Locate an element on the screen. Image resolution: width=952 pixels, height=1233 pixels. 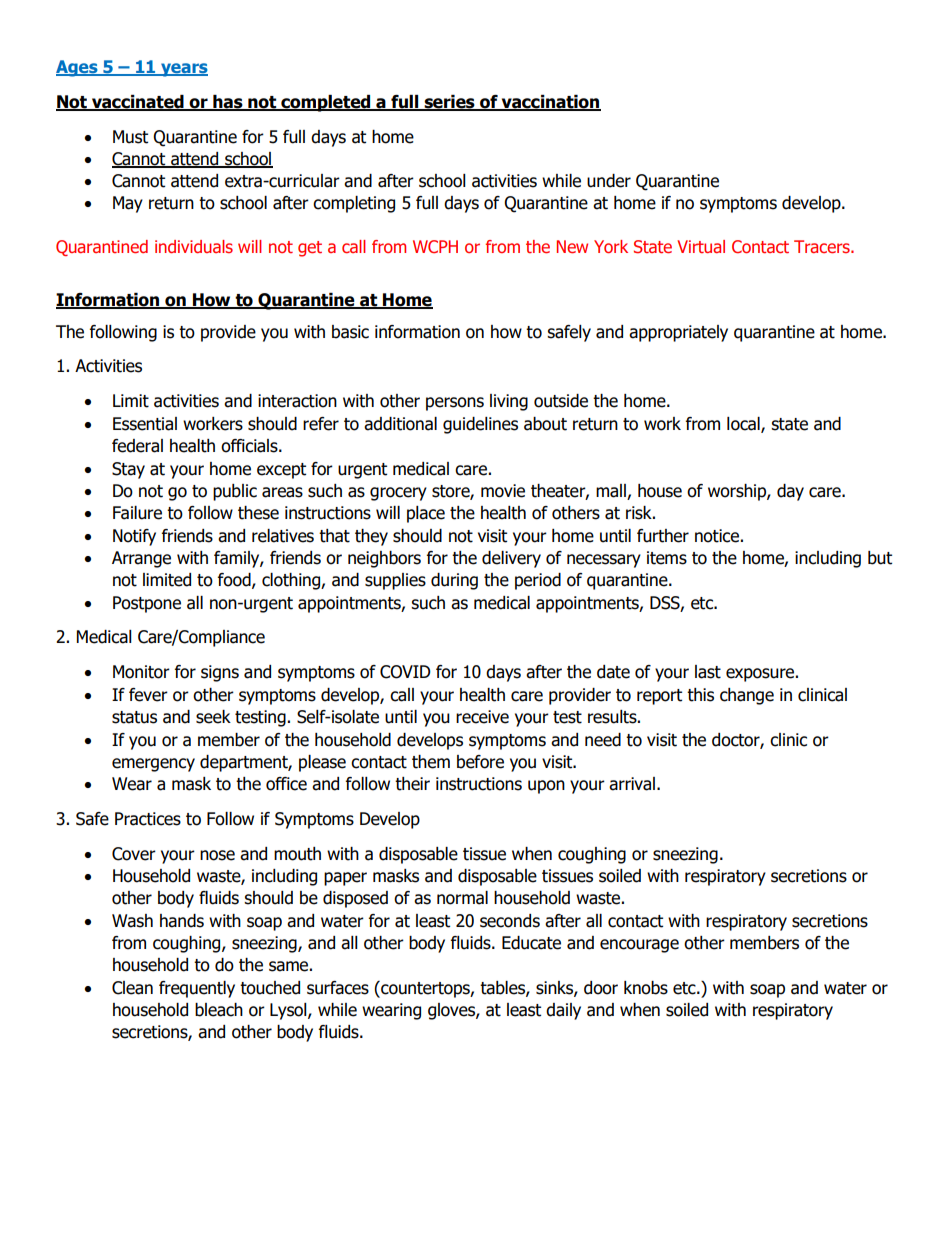
under is located at coordinates (609, 181).
